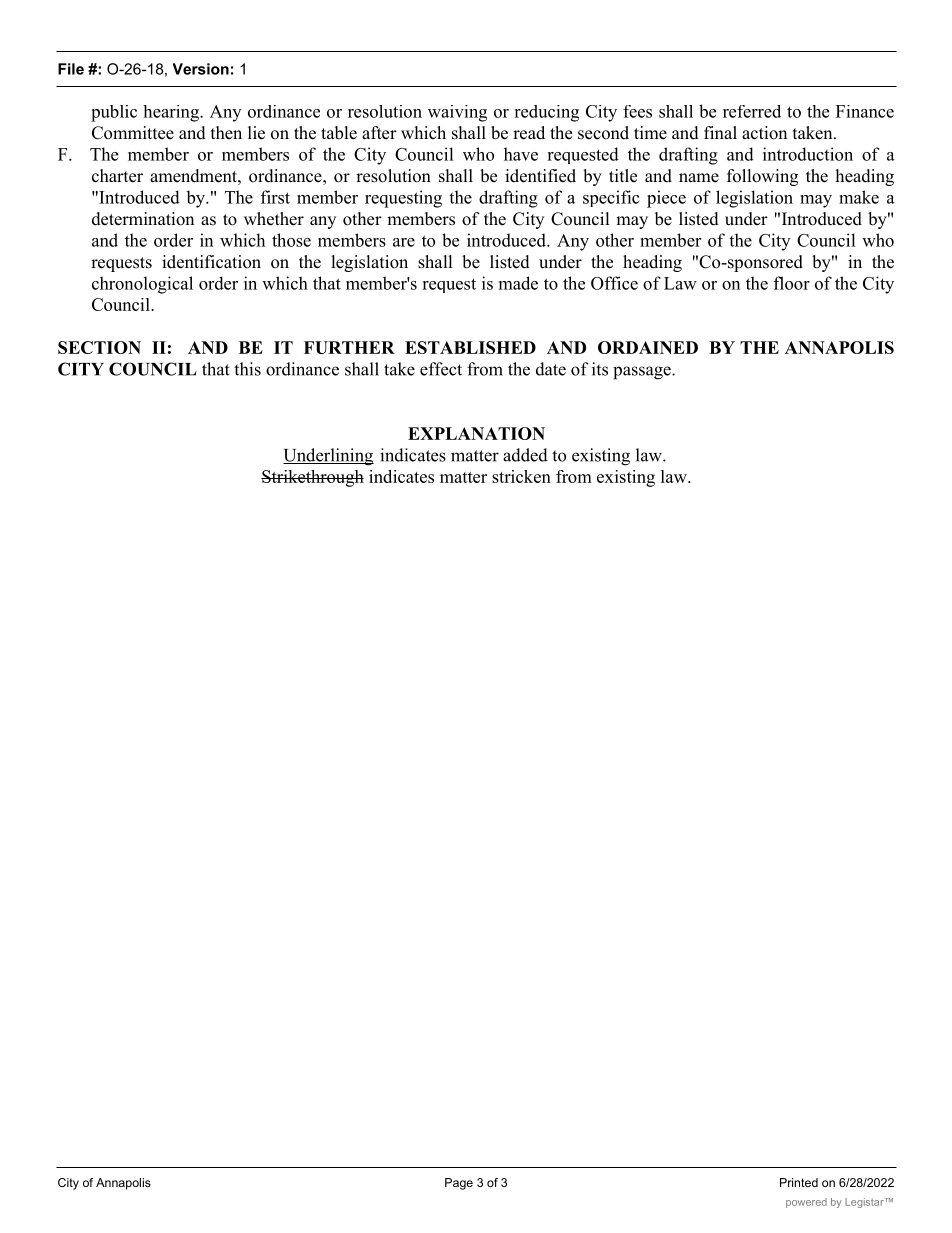  What do you see at coordinates (752, 111) in the document?
I see `referred` at bounding box center [752, 111].
